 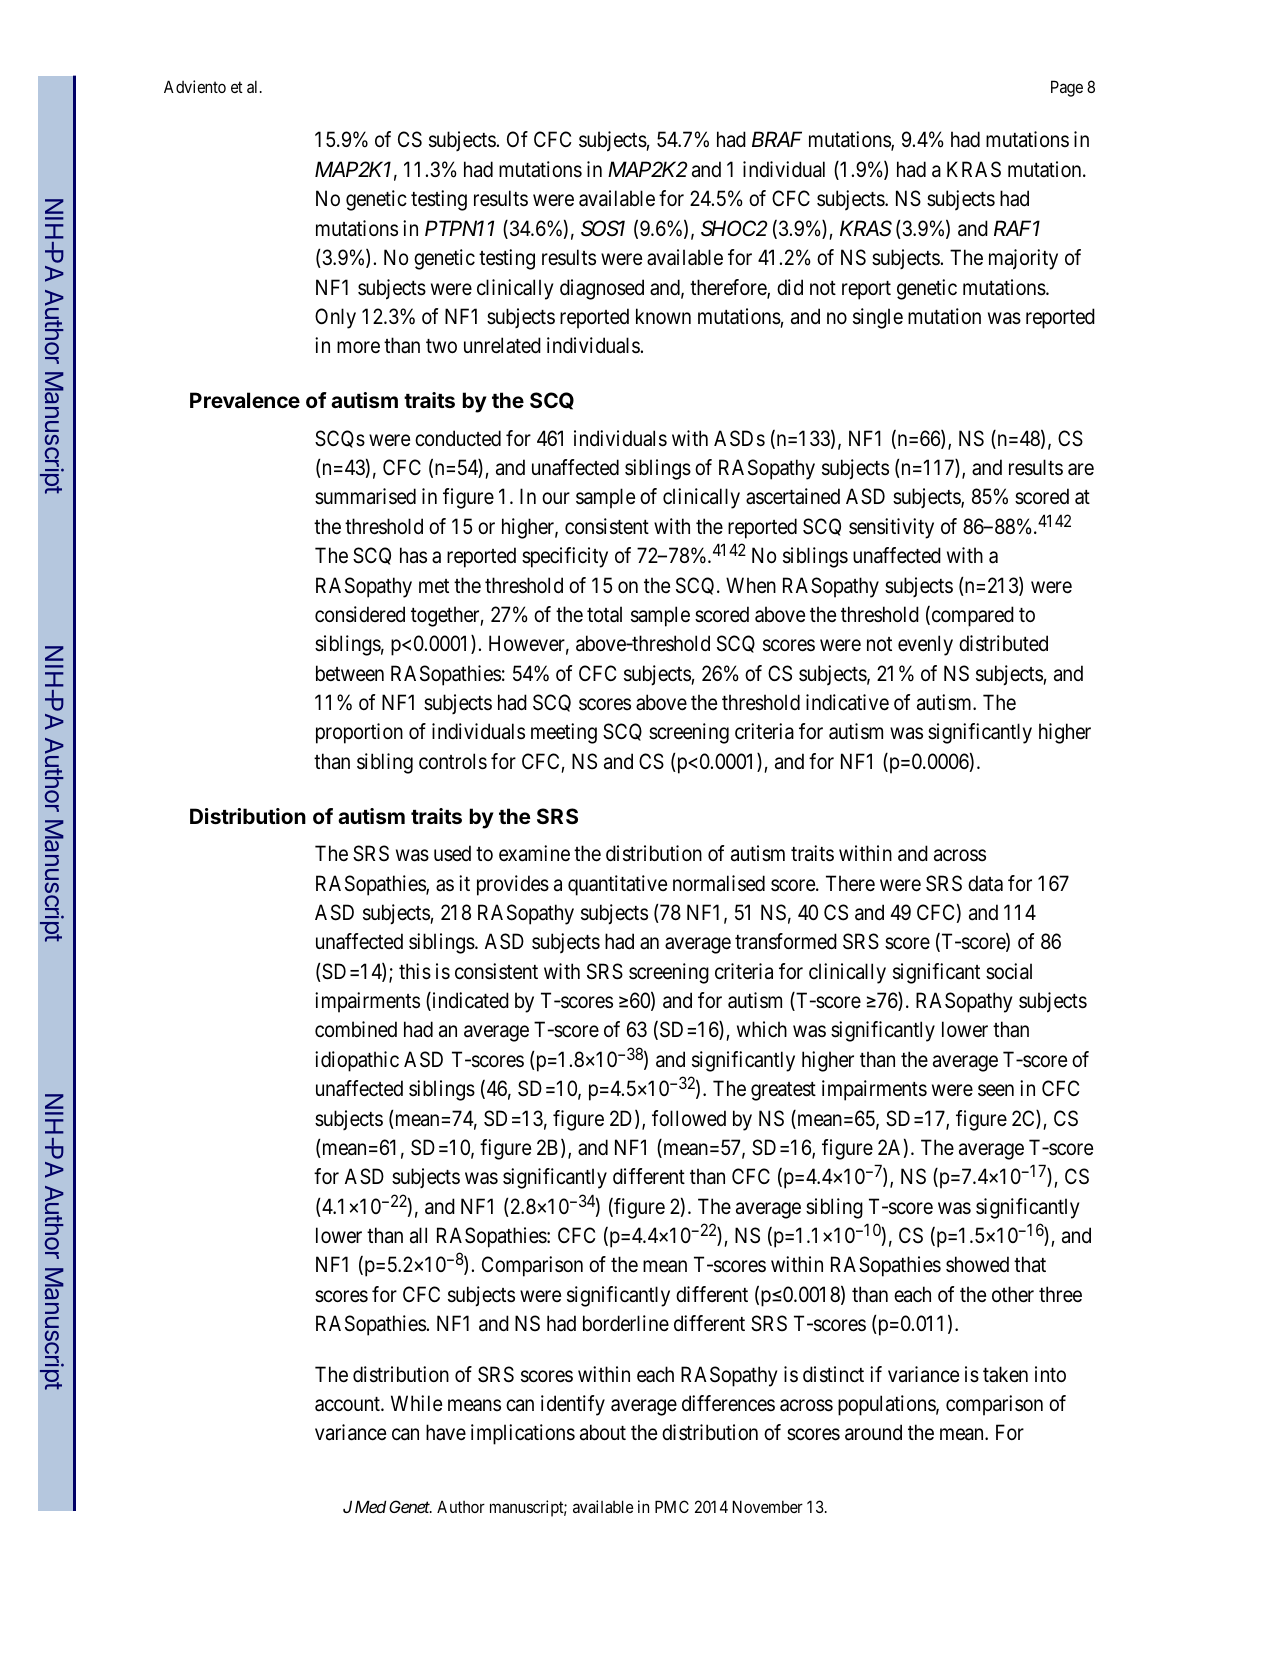 What do you see at coordinates (335, 318) in the image?
I see `Only` at bounding box center [335, 318].
